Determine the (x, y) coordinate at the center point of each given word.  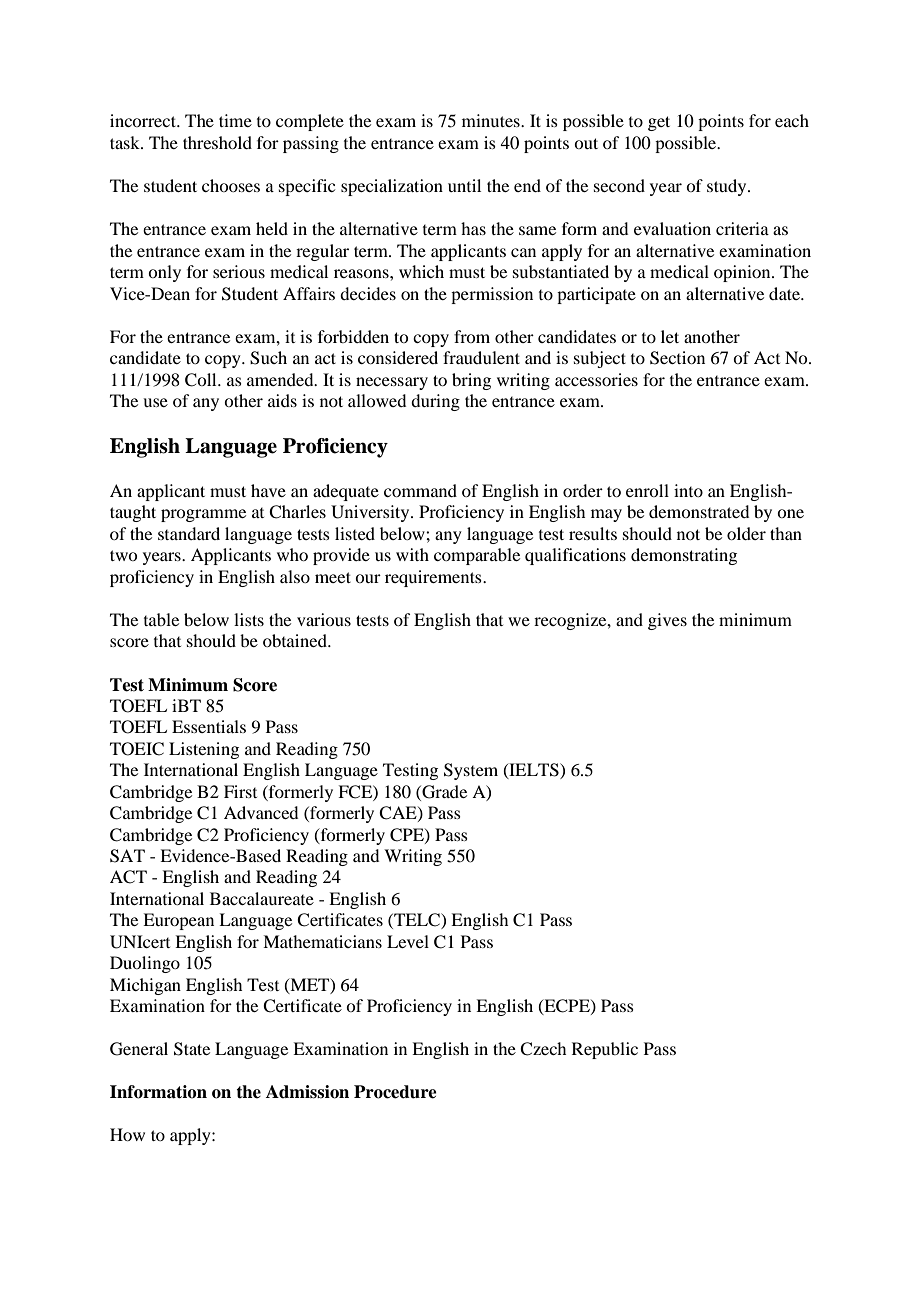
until (464, 185)
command (420, 490)
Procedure (395, 1092)
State (192, 1049)
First (240, 791)
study (728, 187)
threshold (217, 142)
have (268, 490)
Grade (443, 792)
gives (667, 621)
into (688, 490)
